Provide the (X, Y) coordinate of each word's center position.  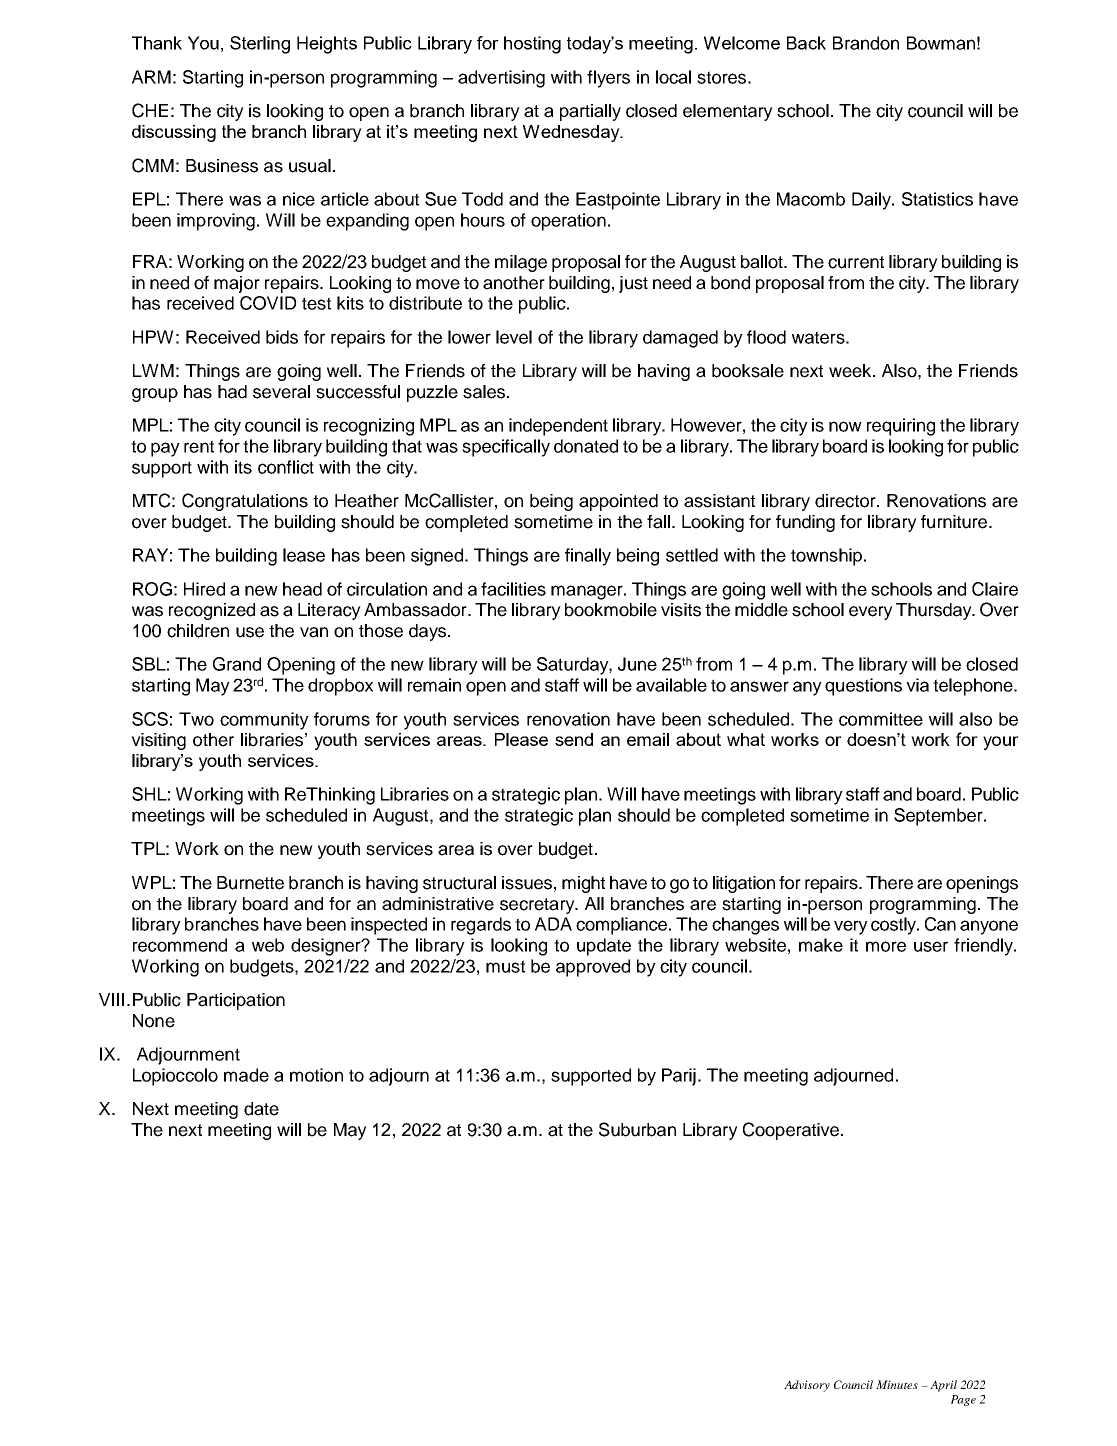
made (246, 1075)
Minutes (897, 1384)
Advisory (807, 1386)
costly (895, 926)
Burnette (250, 883)
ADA (553, 924)
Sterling (260, 45)
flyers (608, 79)
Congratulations (245, 502)
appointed (618, 502)
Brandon (866, 43)
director (846, 501)
